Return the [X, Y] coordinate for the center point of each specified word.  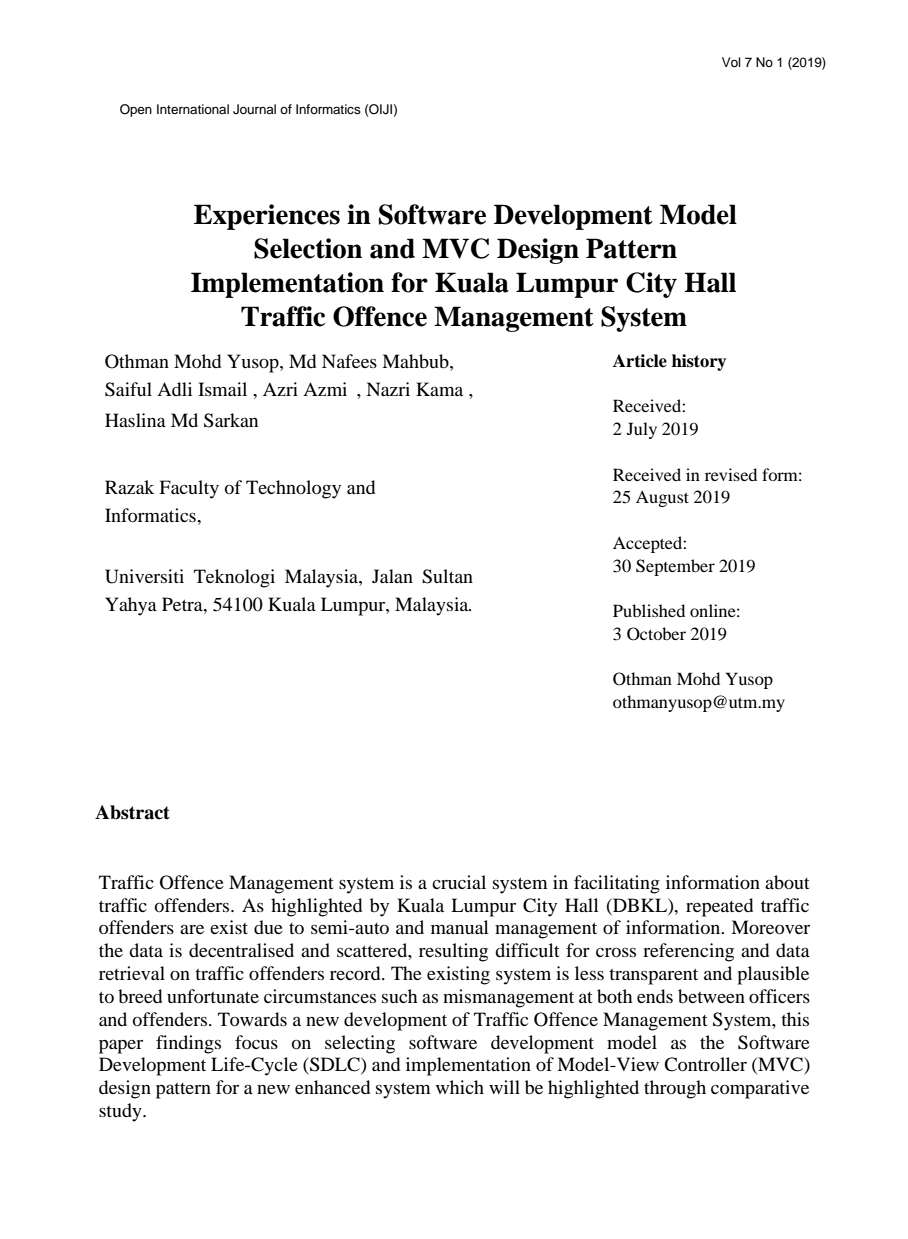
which [460, 1087]
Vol [731, 62]
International [193, 109]
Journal [254, 109]
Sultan [447, 576]
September [675, 567]
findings [188, 1044]
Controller [705, 1064]
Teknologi [234, 578]
